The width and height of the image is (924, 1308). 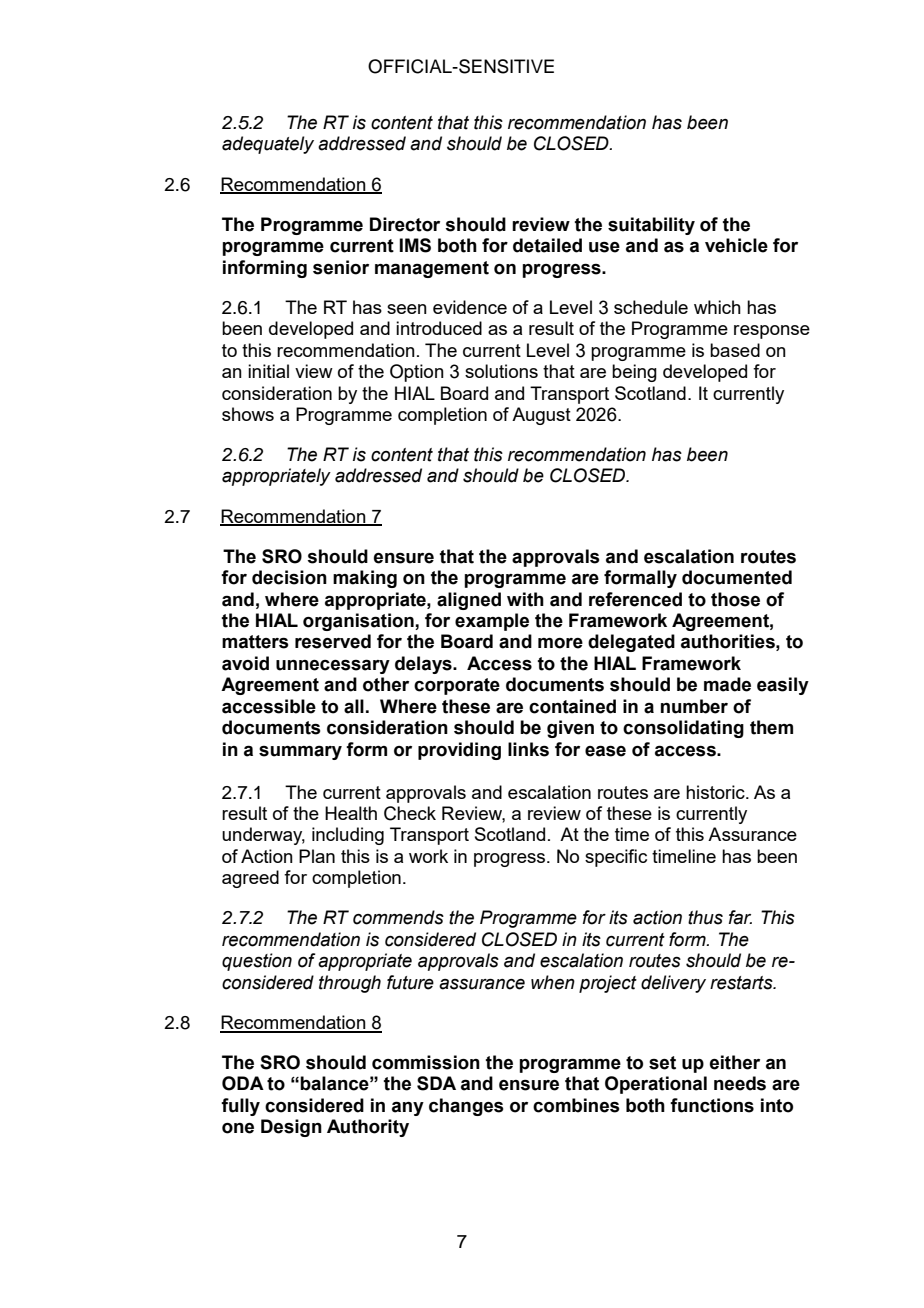 I want to click on those, so click(x=735, y=599).
